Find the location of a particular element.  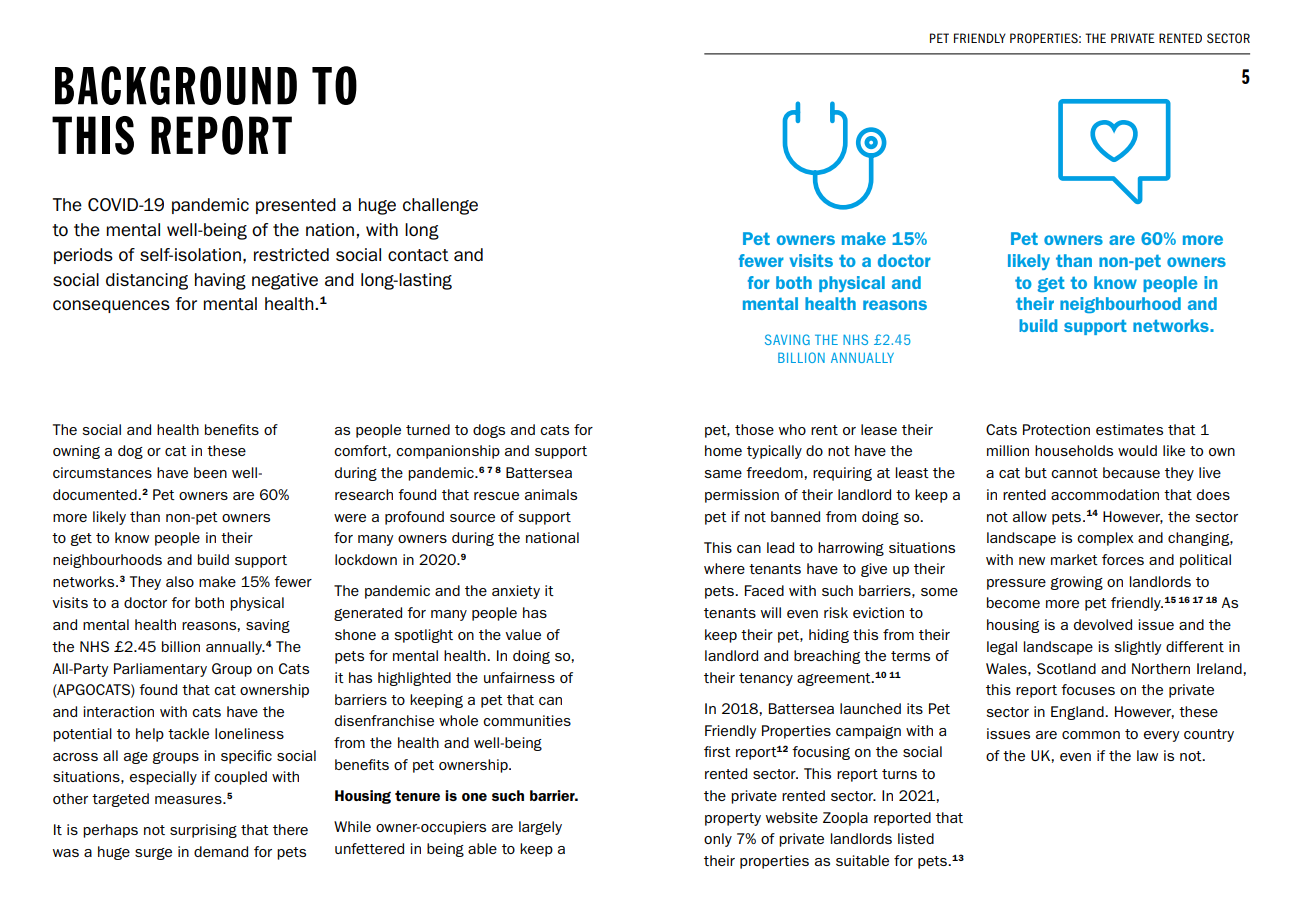

Protection is located at coordinates (1056, 429).
